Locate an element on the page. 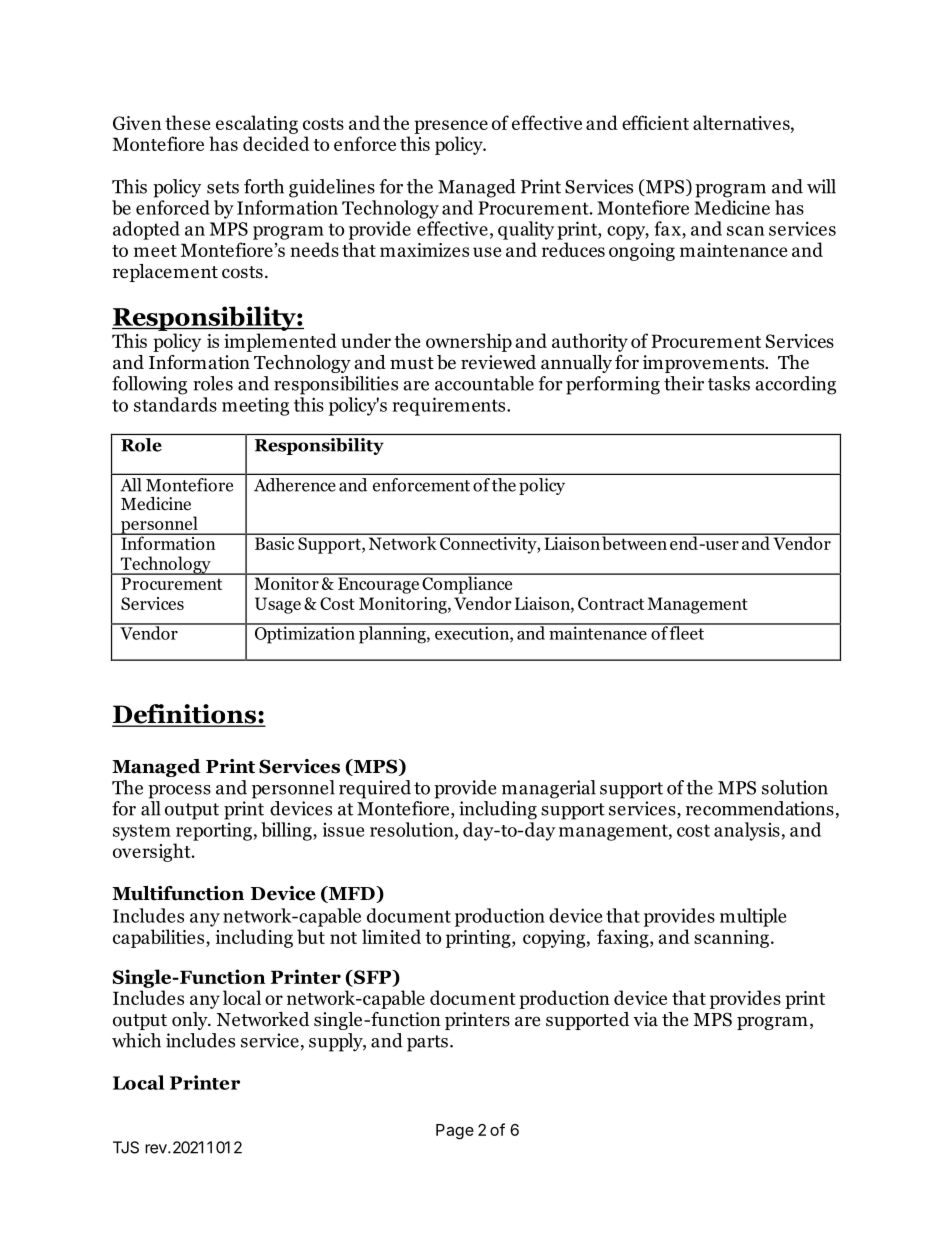 The image size is (952, 1233). Page is located at coordinates (455, 1132).
